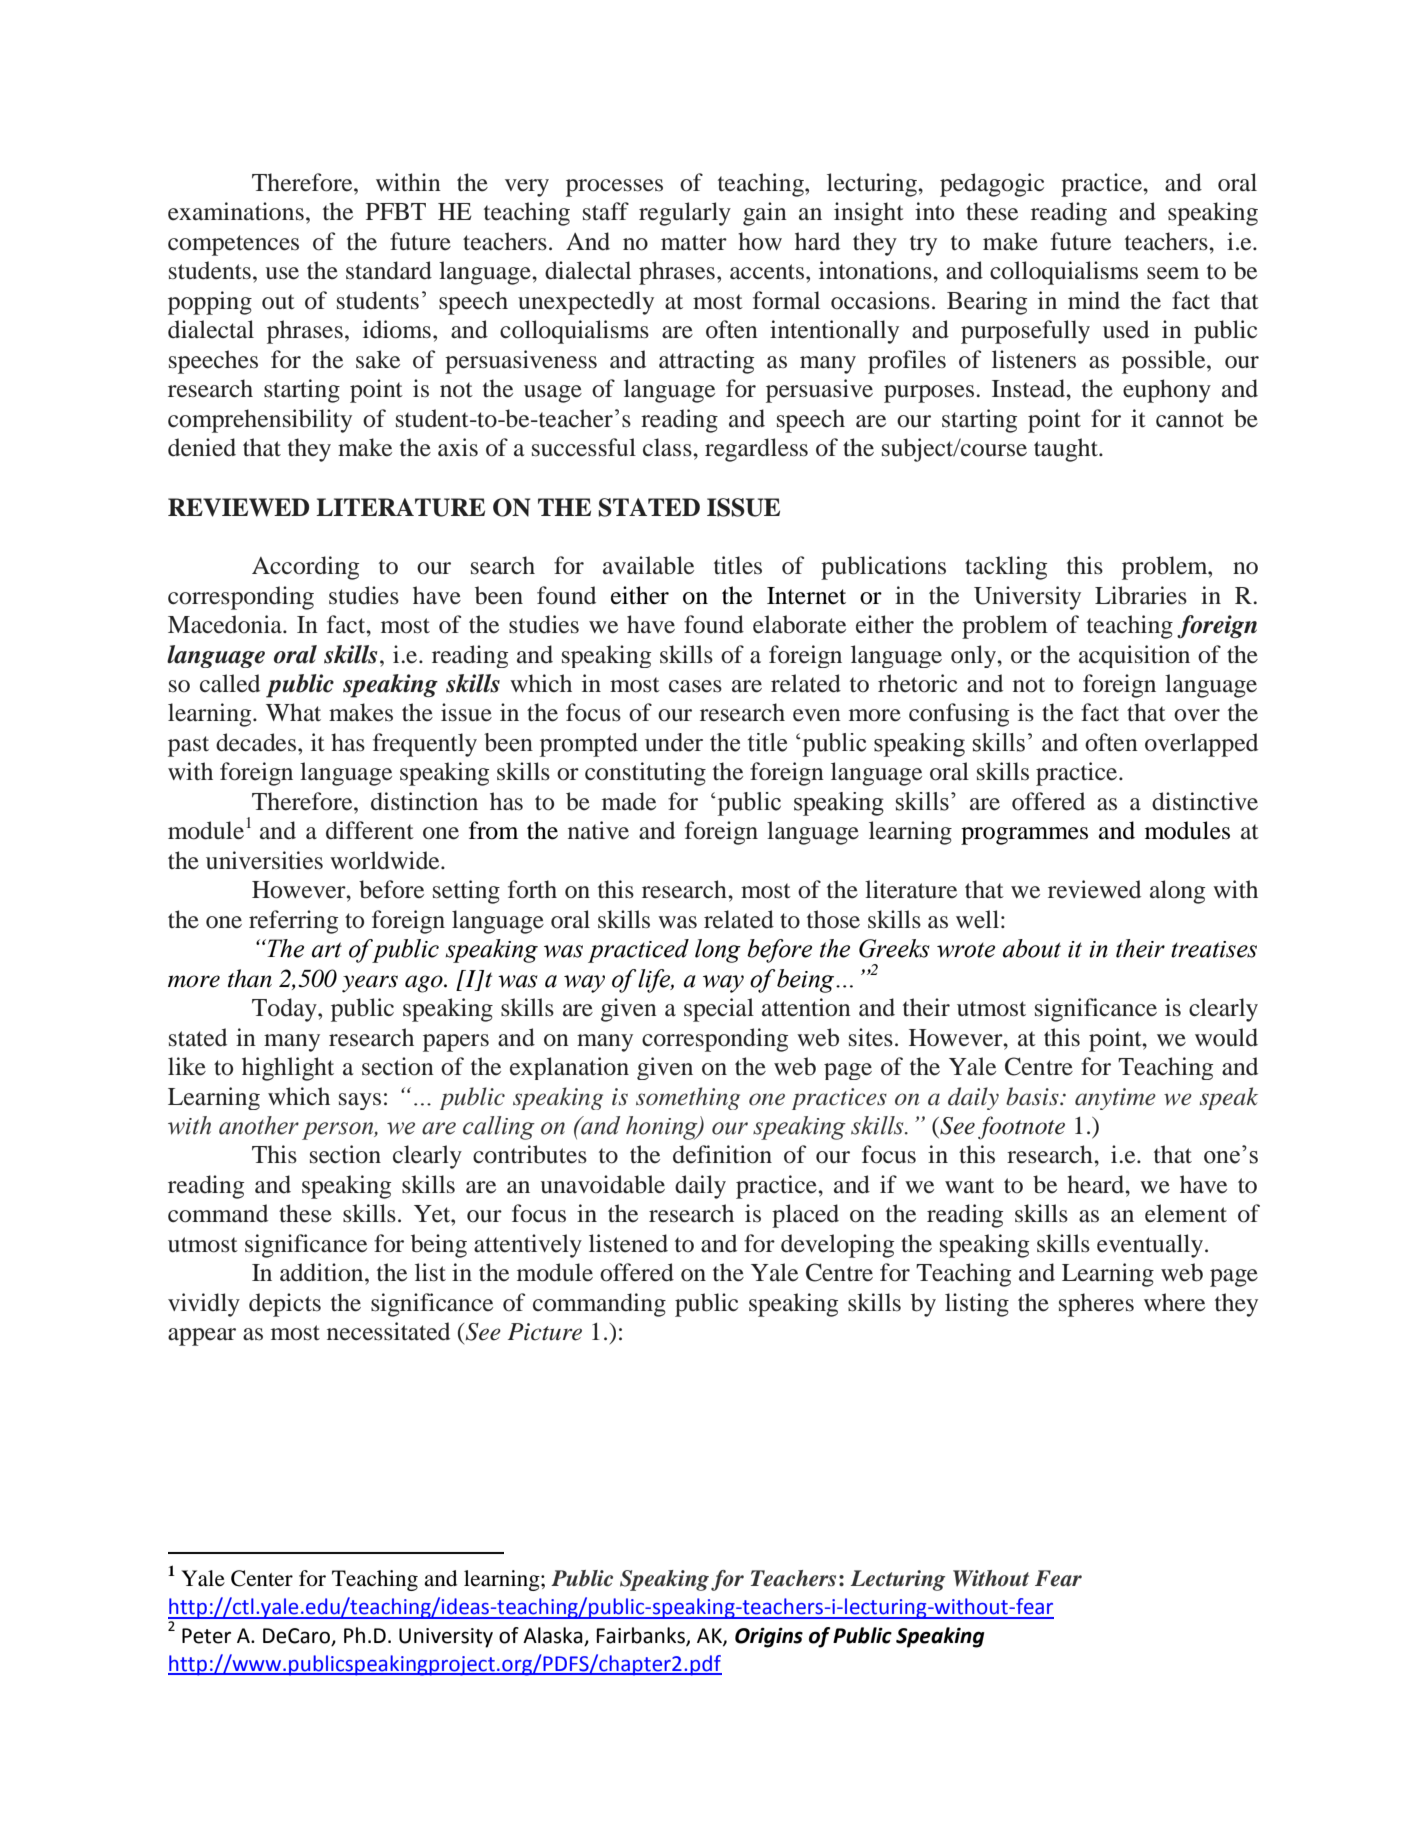  What do you see at coordinates (236, 211) in the screenshot?
I see `examinations` at bounding box center [236, 211].
